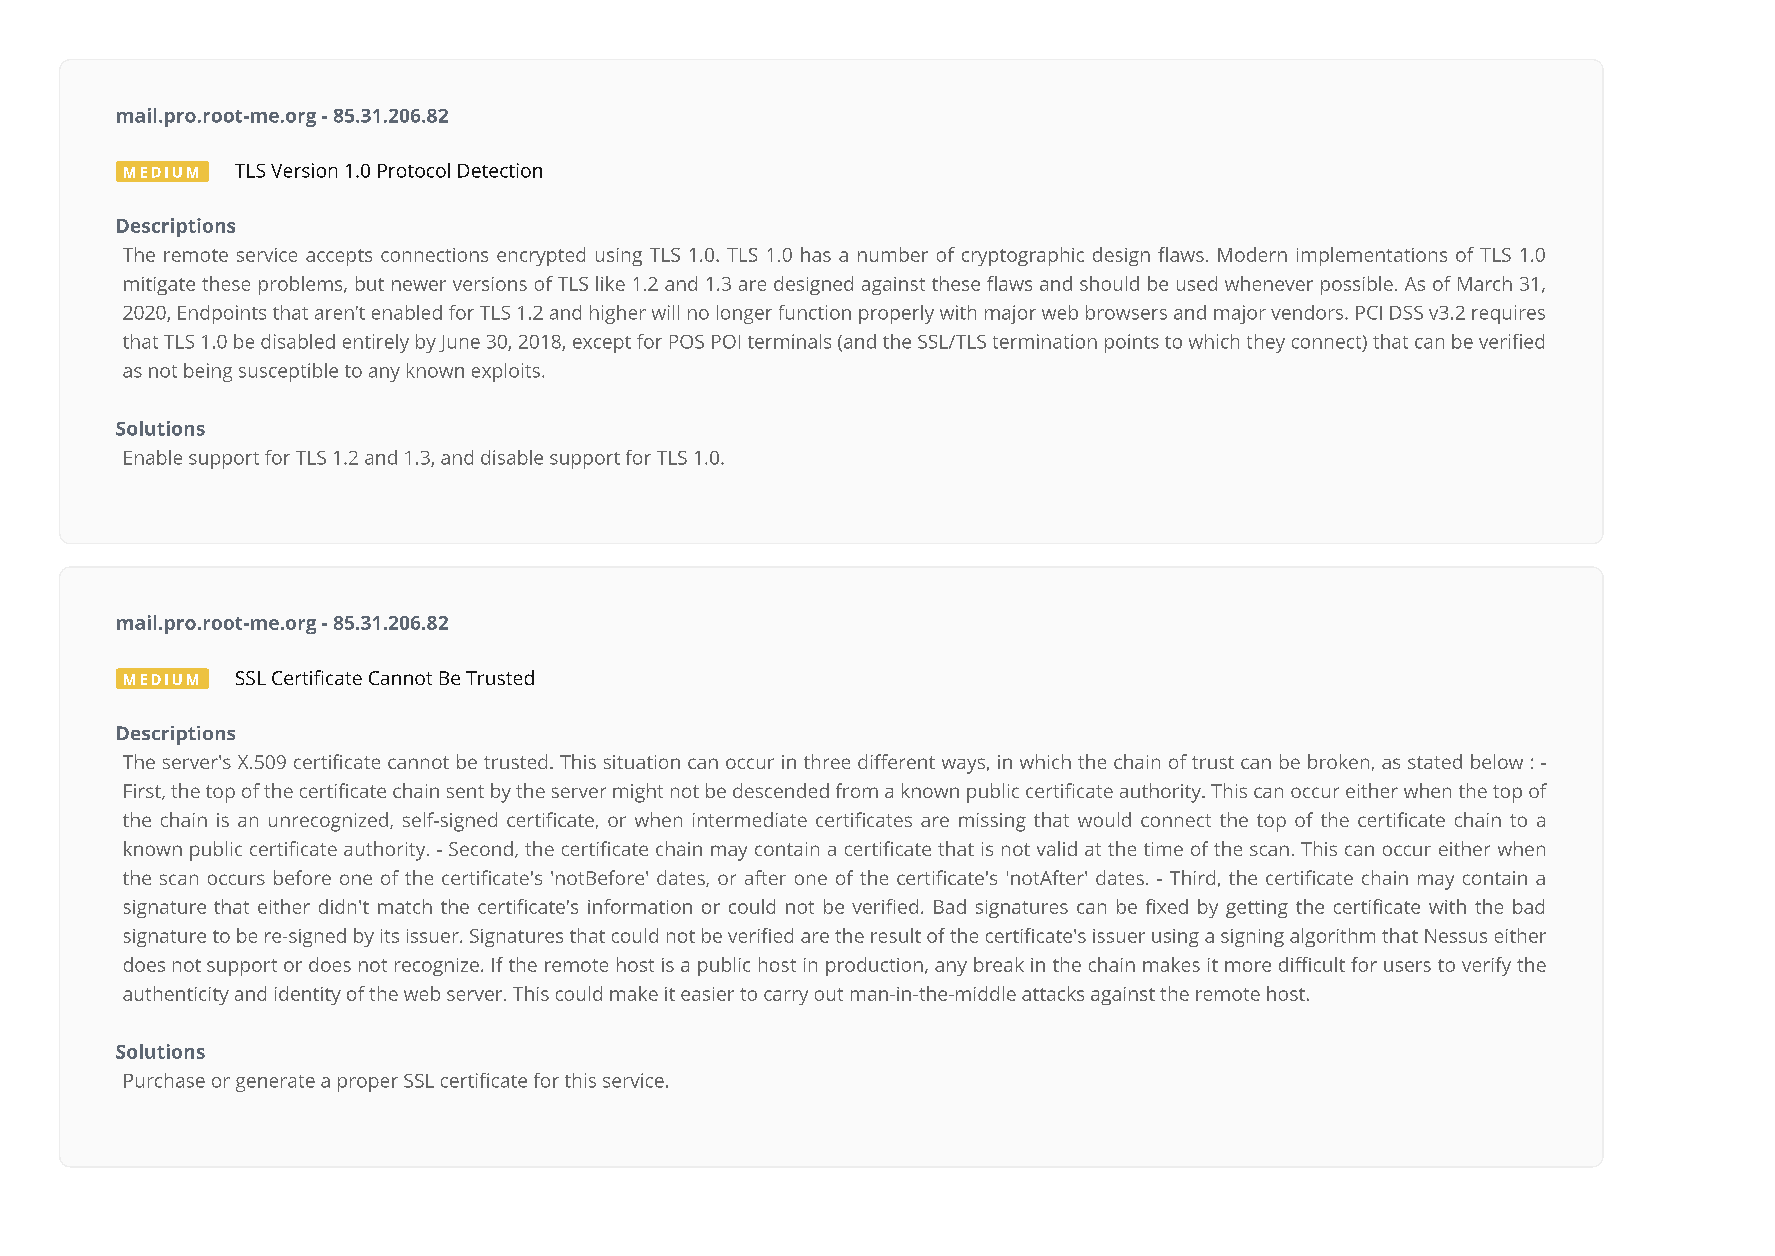 This page has width=1775, height=1256. What do you see at coordinates (1372, 256) in the page?
I see `implementations` at bounding box center [1372, 256].
